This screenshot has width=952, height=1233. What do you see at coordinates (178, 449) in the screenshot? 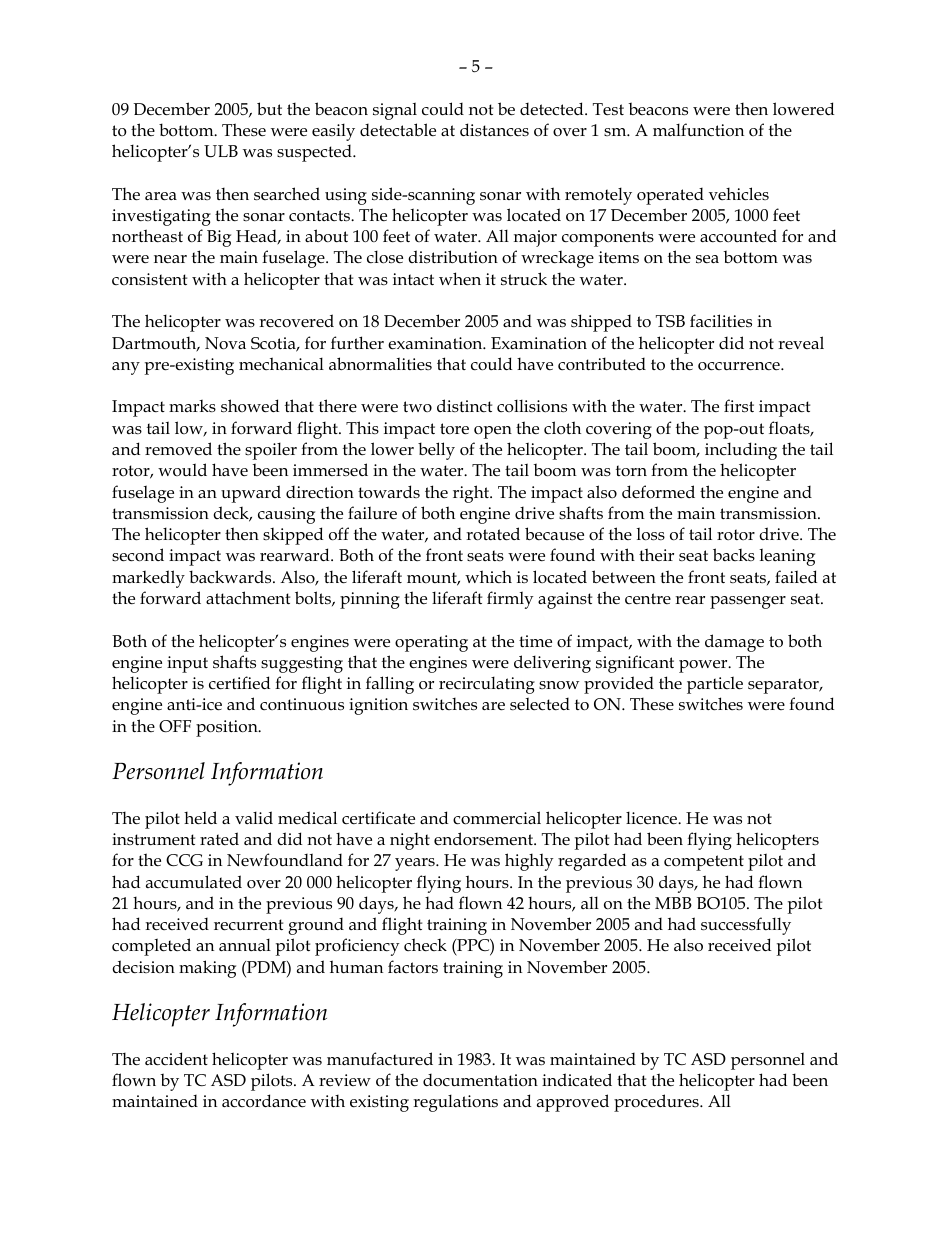
I see `removed` at bounding box center [178, 449].
